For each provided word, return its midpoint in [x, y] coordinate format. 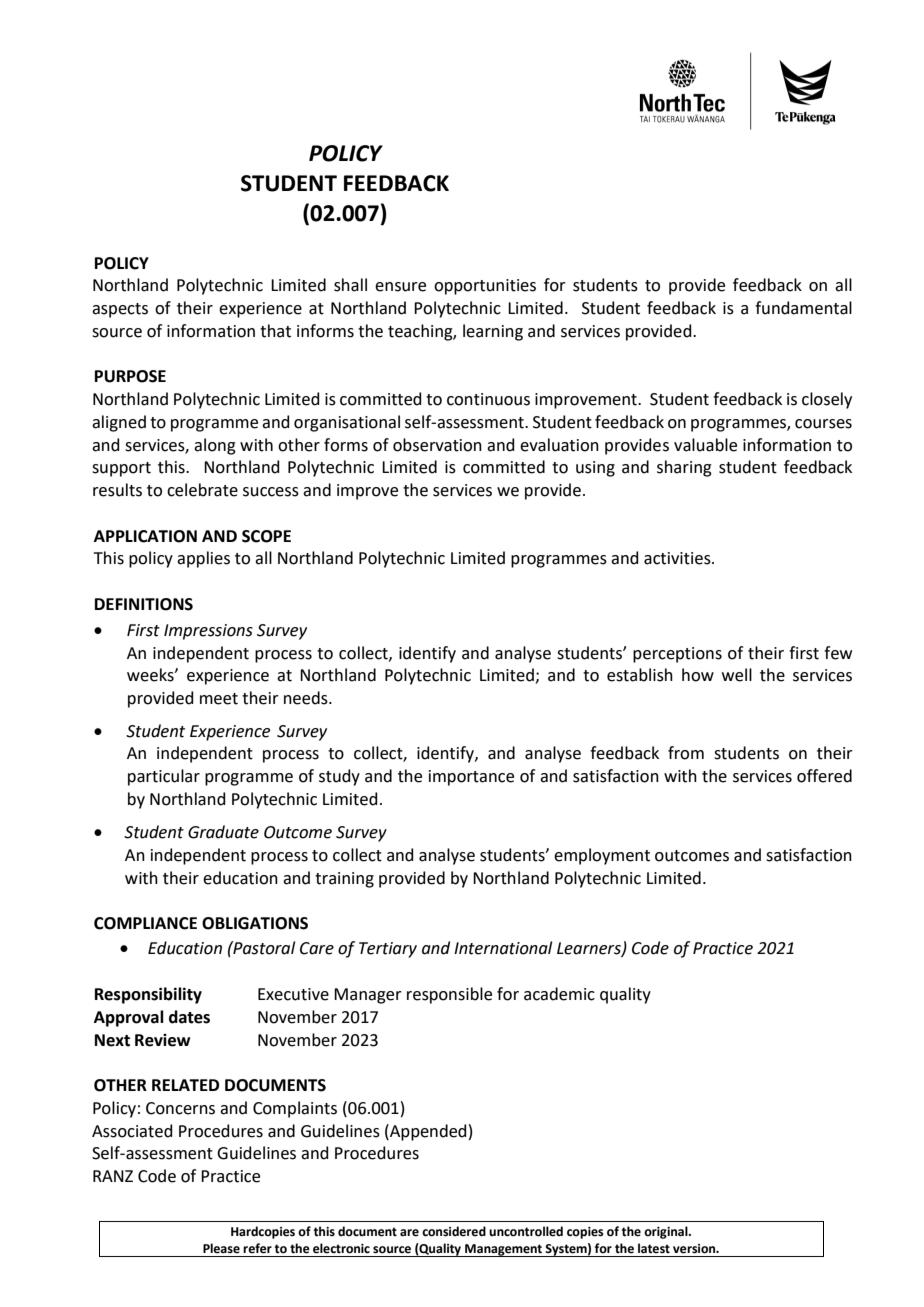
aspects [120, 310]
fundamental [803, 308]
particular [164, 777]
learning [493, 332]
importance [471, 778]
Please [221, 1248]
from [686, 753]
